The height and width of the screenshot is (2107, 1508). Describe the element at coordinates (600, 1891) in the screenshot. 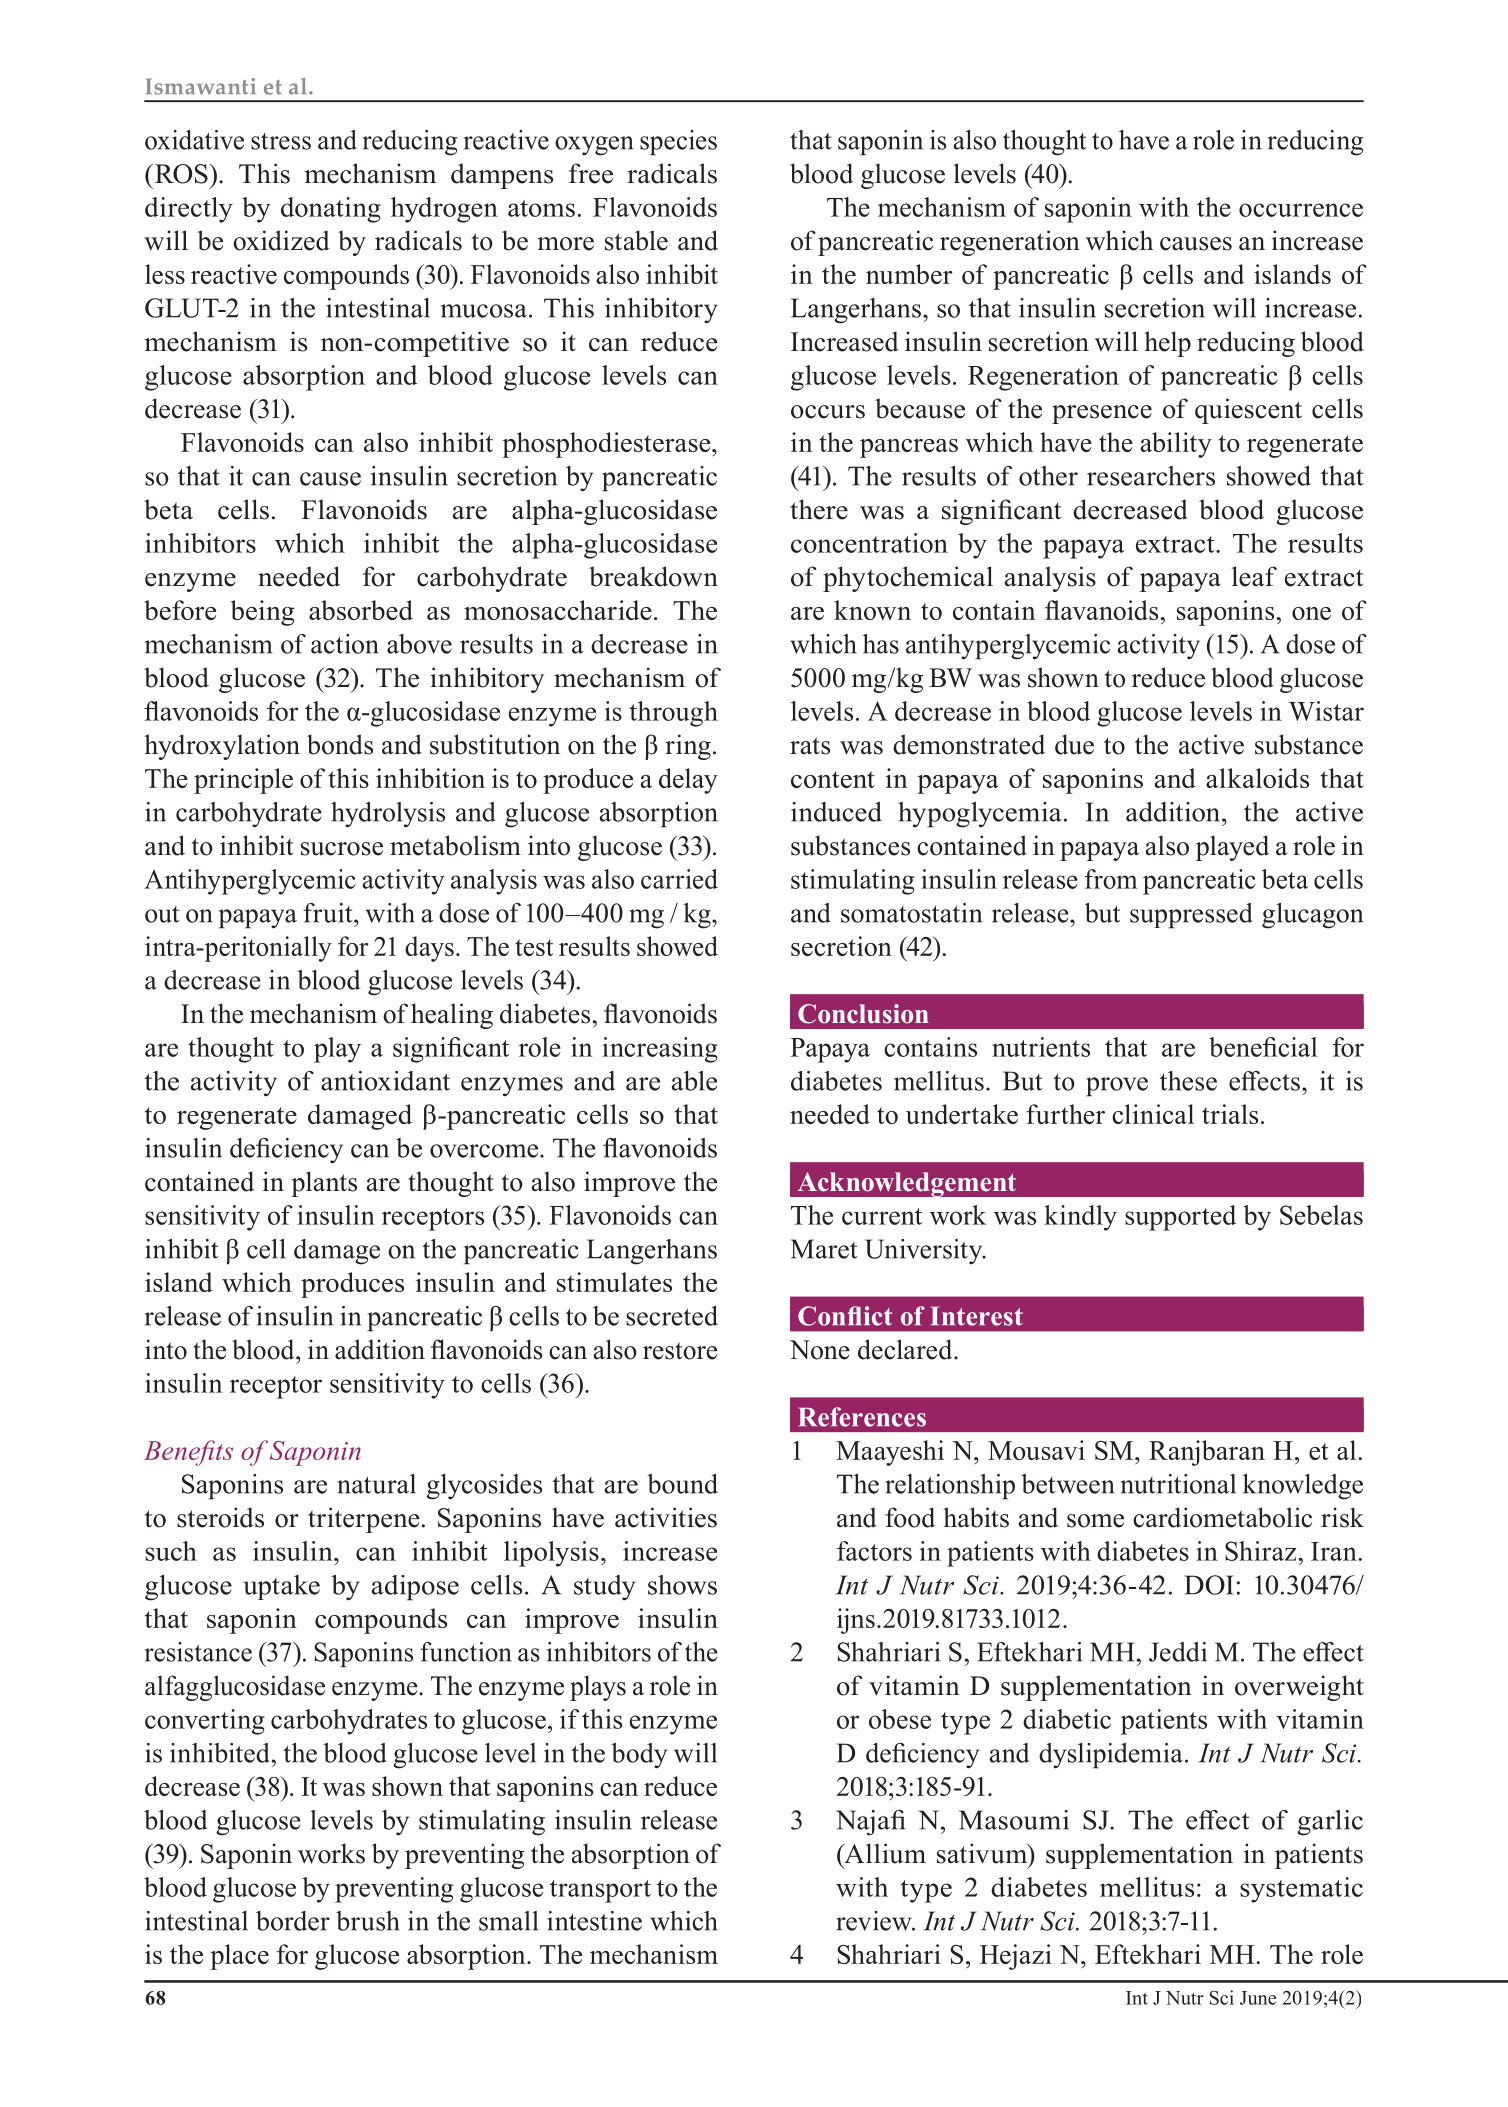

I see `transport` at that location.
